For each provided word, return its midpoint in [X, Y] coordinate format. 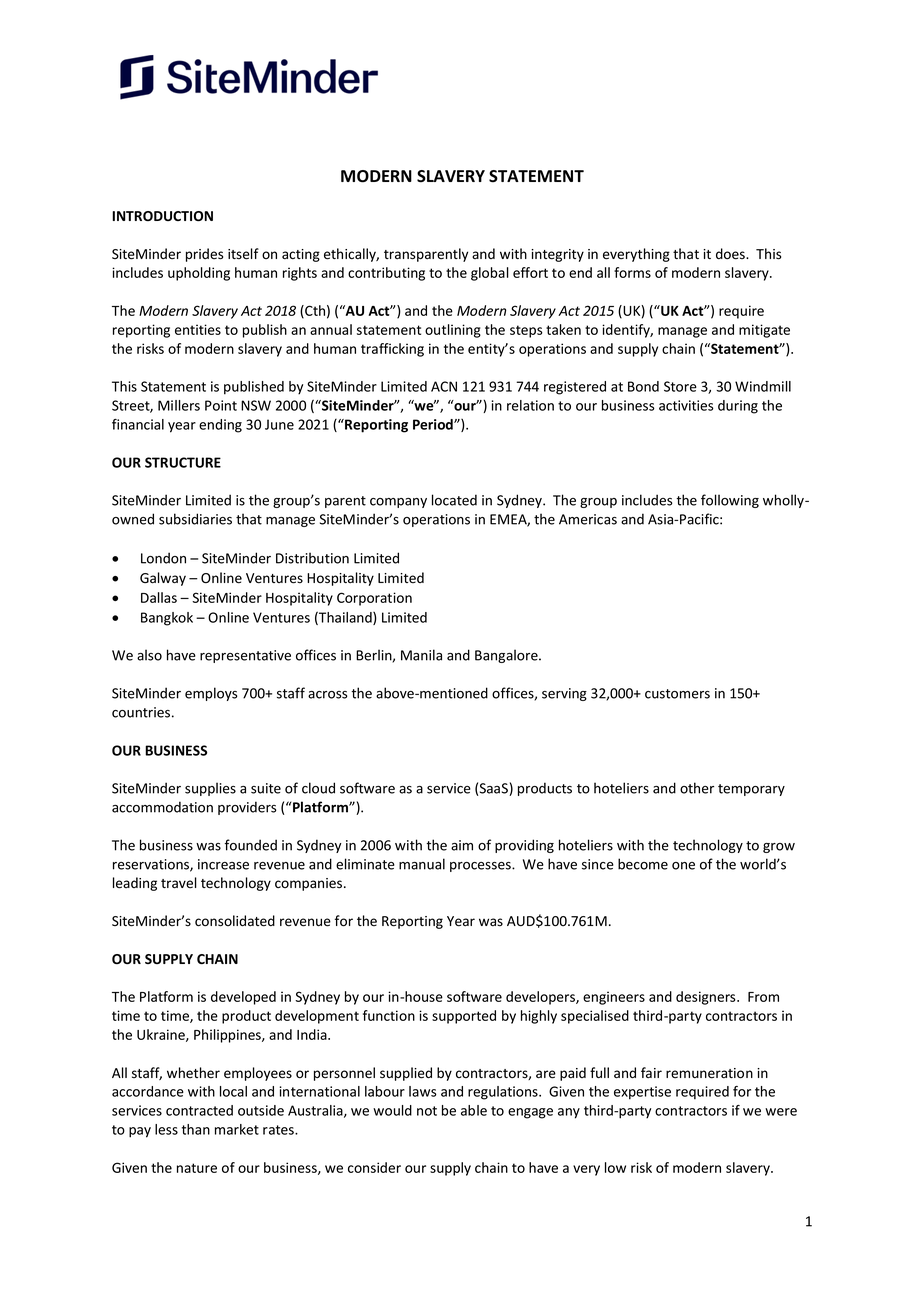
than [196, 1129]
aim [462, 845]
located [454, 500]
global [490, 274]
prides [204, 255]
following [730, 501]
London [163, 558]
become [643, 864]
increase [223, 864]
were [781, 1112]
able [474, 1110]
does [731, 254]
